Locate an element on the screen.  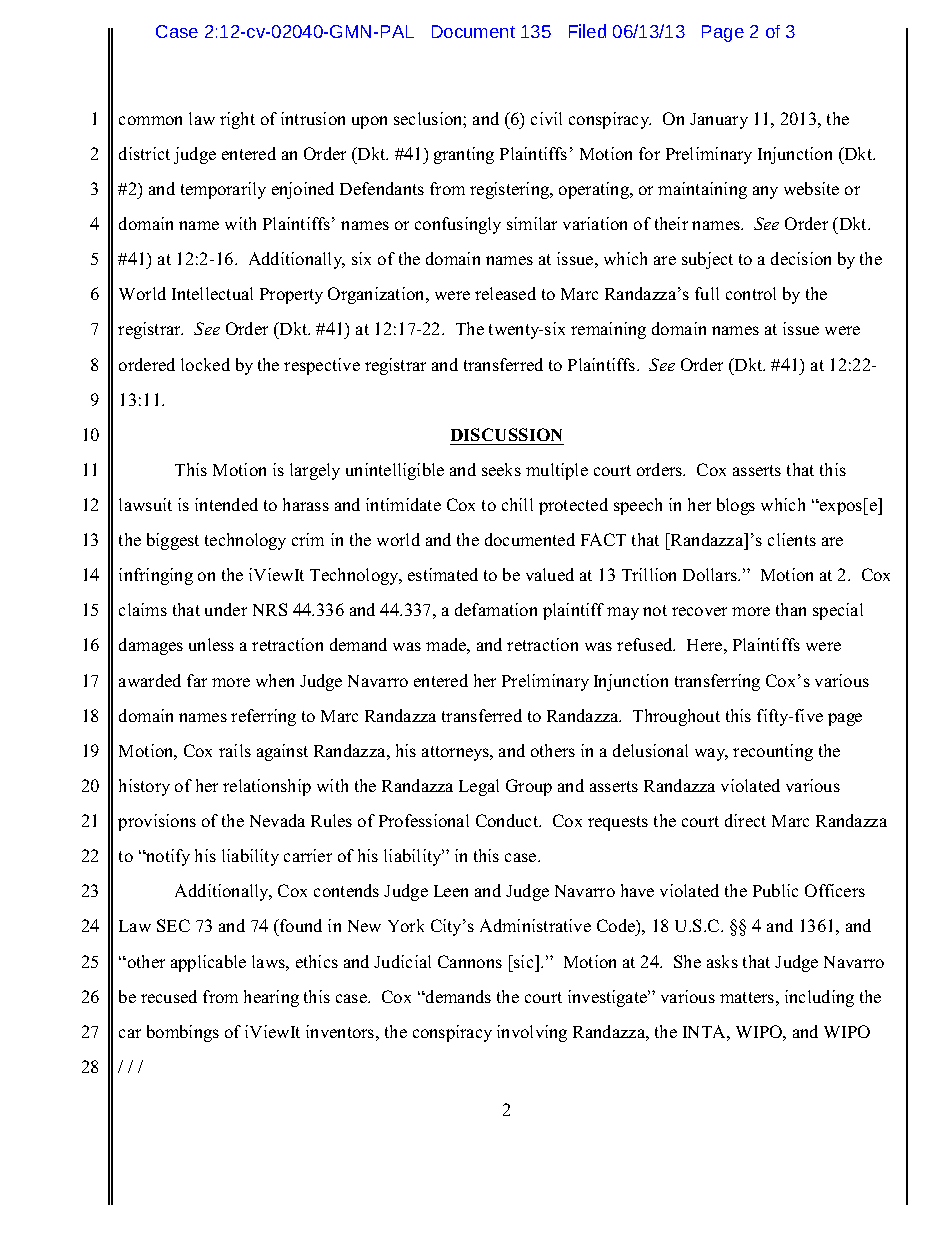
hearing is located at coordinates (271, 998).
